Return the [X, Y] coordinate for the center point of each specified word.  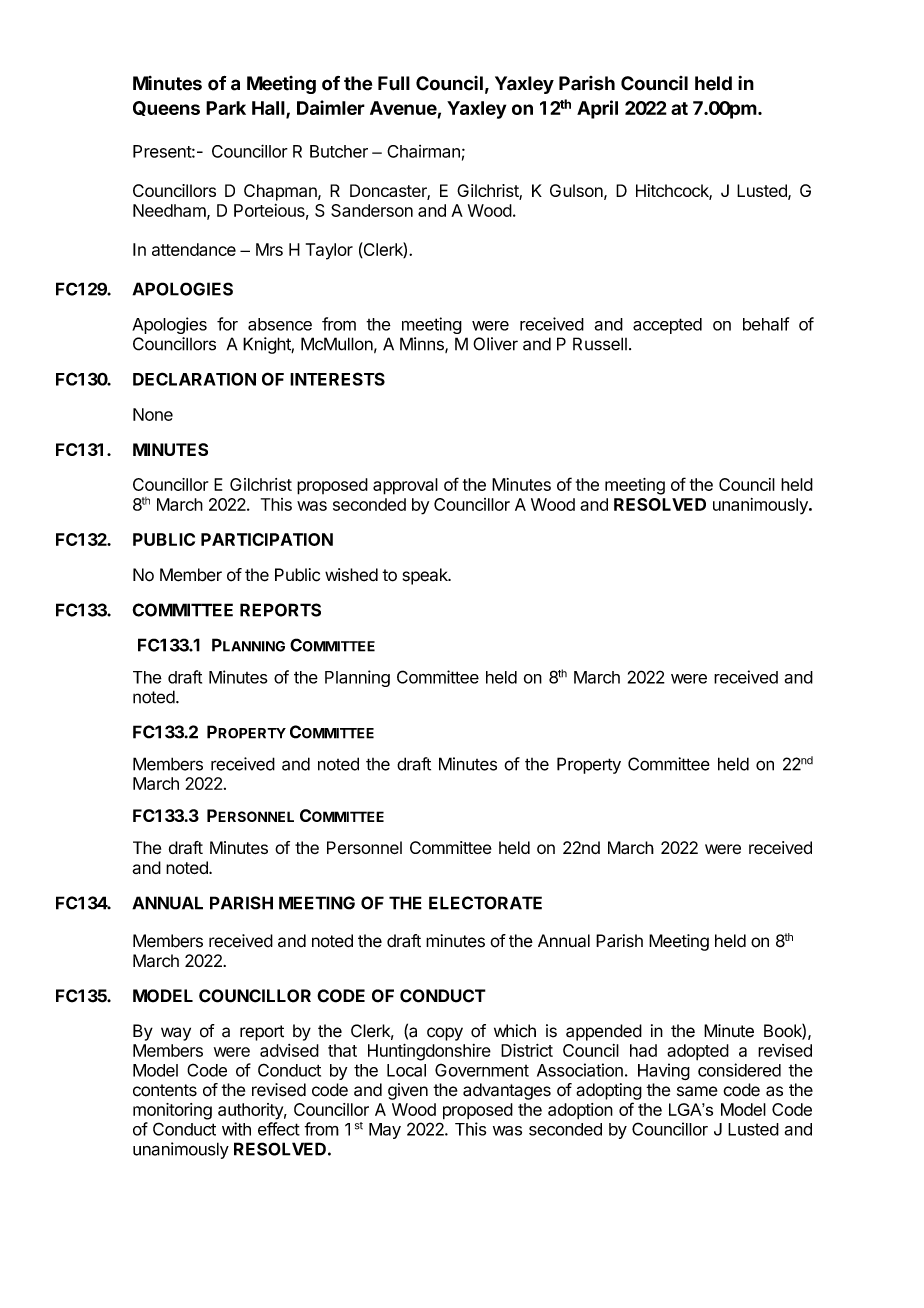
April [597, 109]
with [236, 1129]
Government [482, 1070]
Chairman [423, 151]
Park [226, 108]
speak [426, 576]
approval [405, 486]
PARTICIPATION [267, 539]
